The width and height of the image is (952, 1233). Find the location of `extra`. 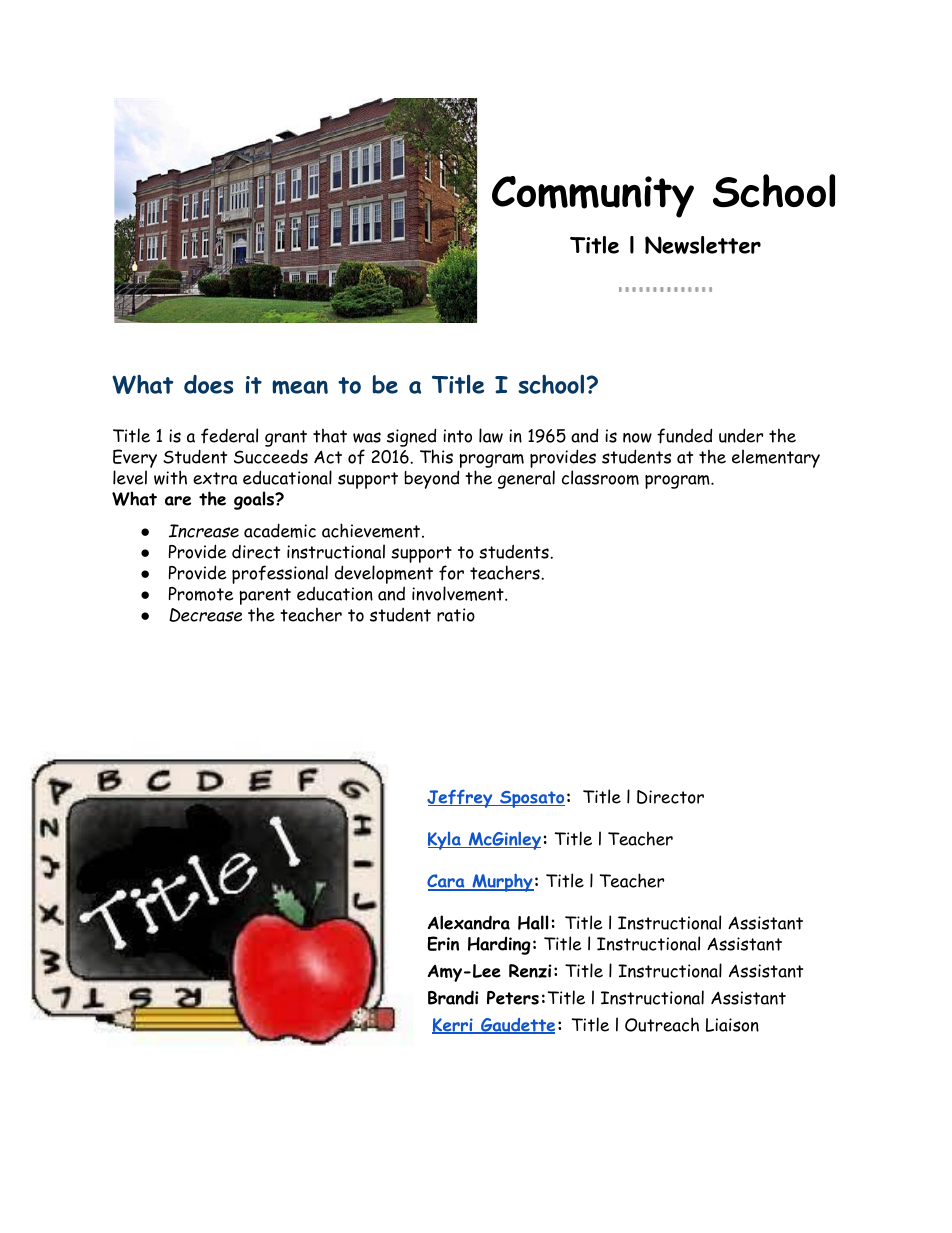

extra is located at coordinates (215, 478).
